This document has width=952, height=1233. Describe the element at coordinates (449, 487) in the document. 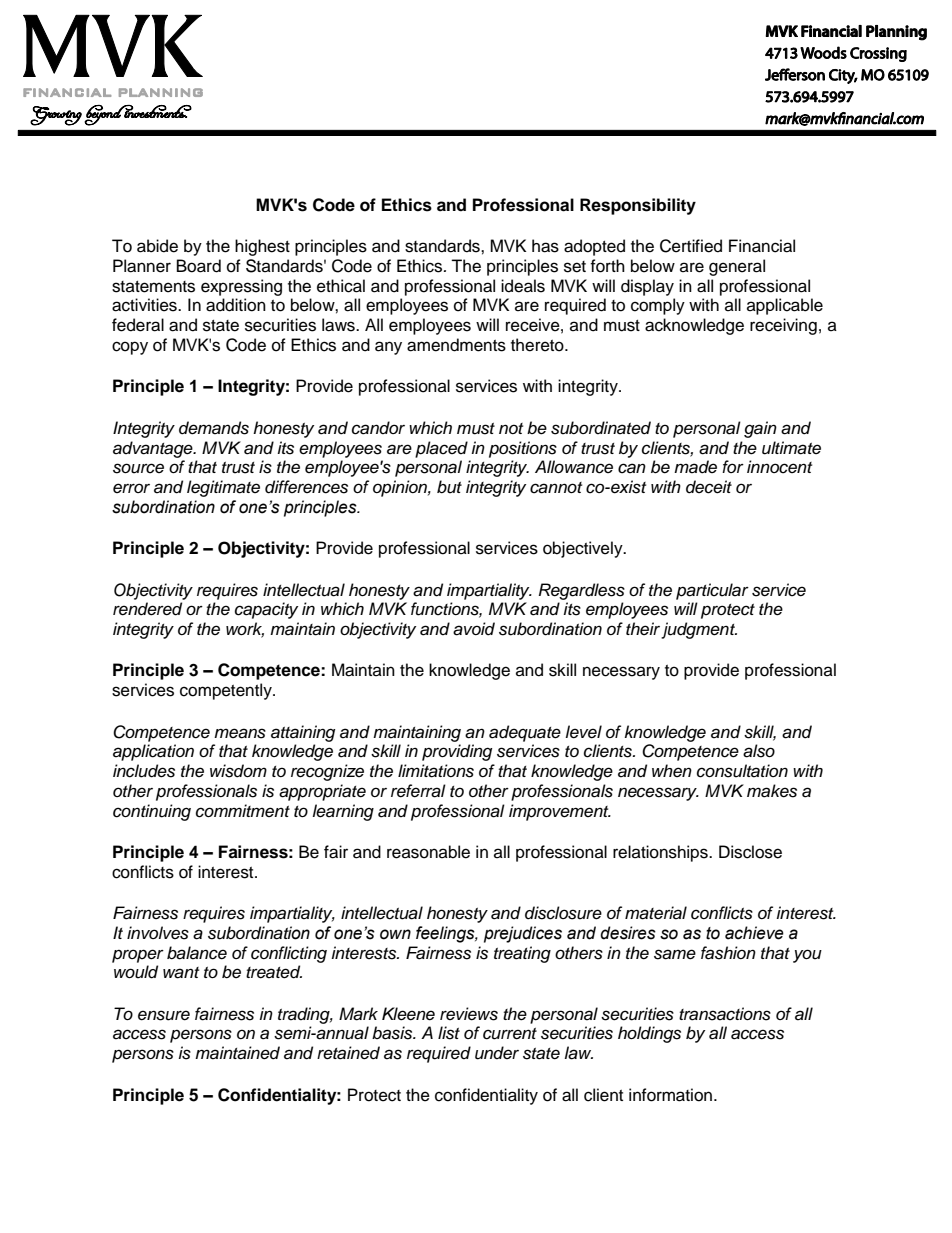

I see `but` at that location.
